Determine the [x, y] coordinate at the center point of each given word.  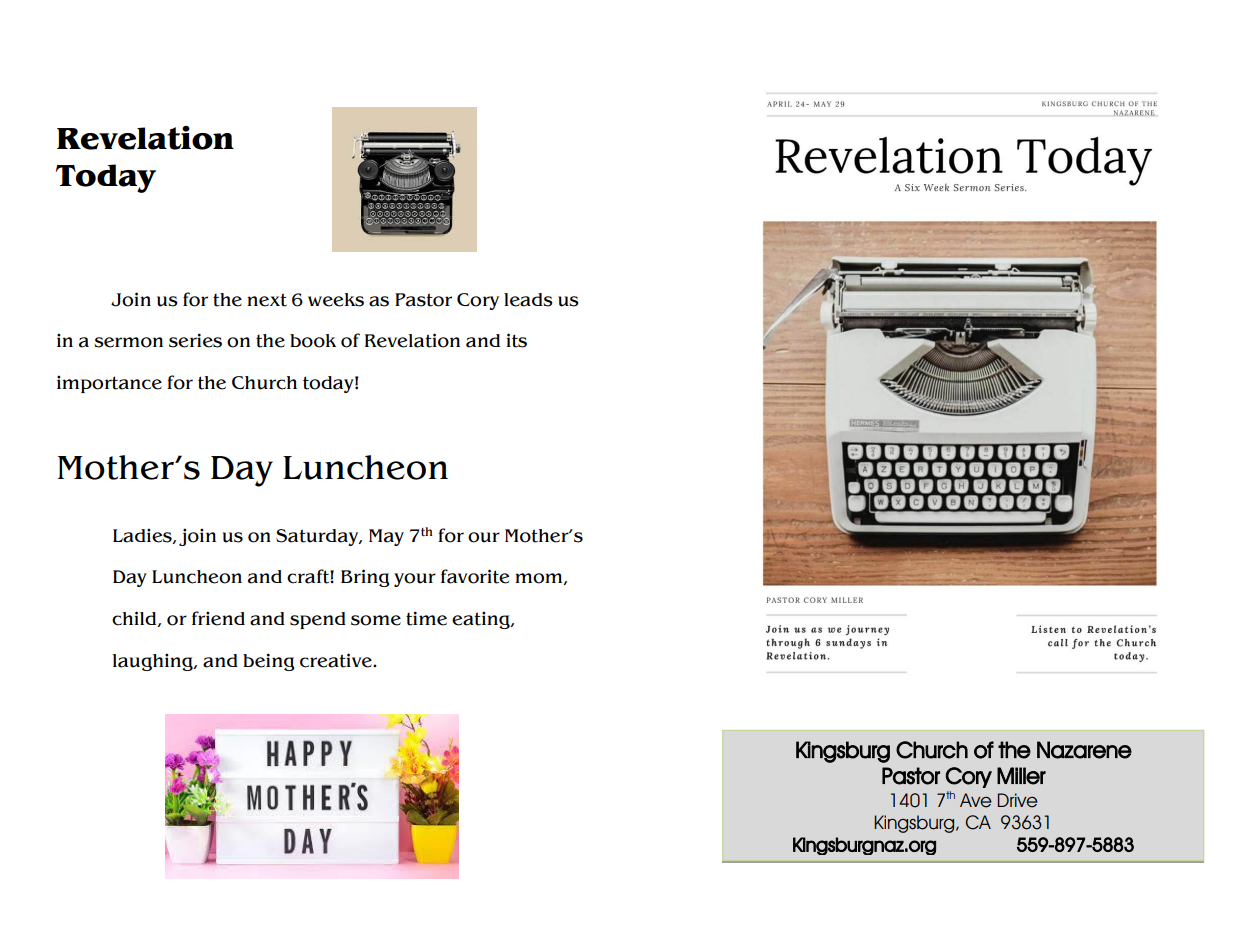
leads [528, 300]
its [516, 340]
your [415, 580]
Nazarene [1084, 750]
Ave [976, 800]
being [269, 662]
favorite [475, 576]
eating [482, 620]
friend [218, 618]
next [267, 300]
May [386, 537]
